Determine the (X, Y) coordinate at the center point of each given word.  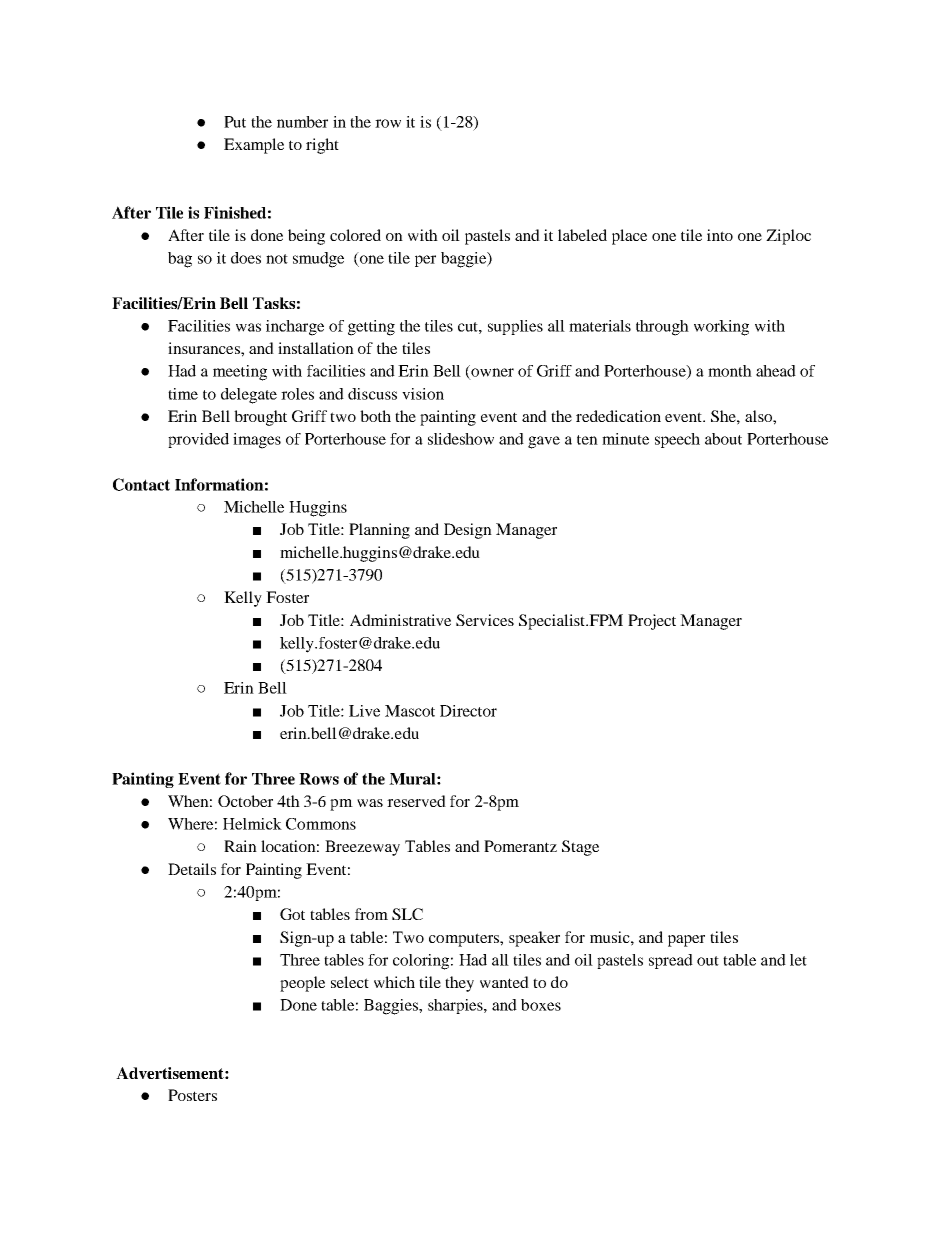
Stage (580, 848)
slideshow (461, 439)
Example (254, 146)
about (723, 439)
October (245, 801)
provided (198, 440)
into (720, 235)
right (322, 146)
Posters (192, 1095)
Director (468, 711)
